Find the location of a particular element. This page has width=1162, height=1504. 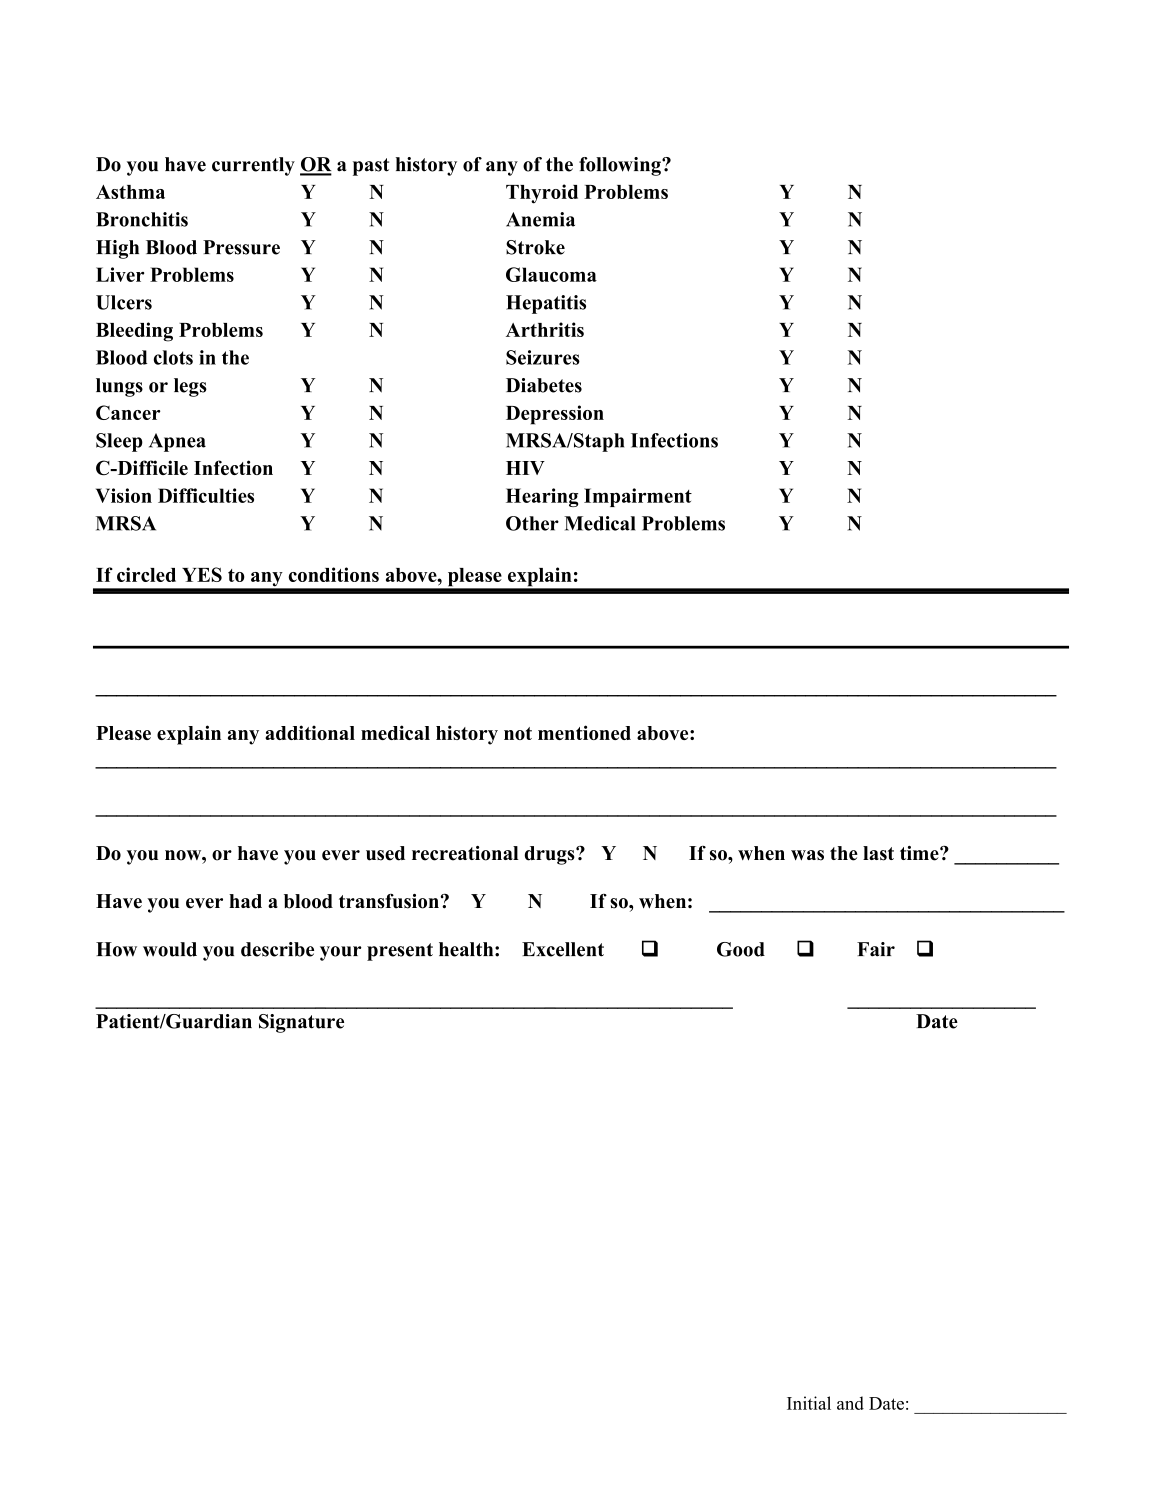

Fair is located at coordinates (876, 949).
